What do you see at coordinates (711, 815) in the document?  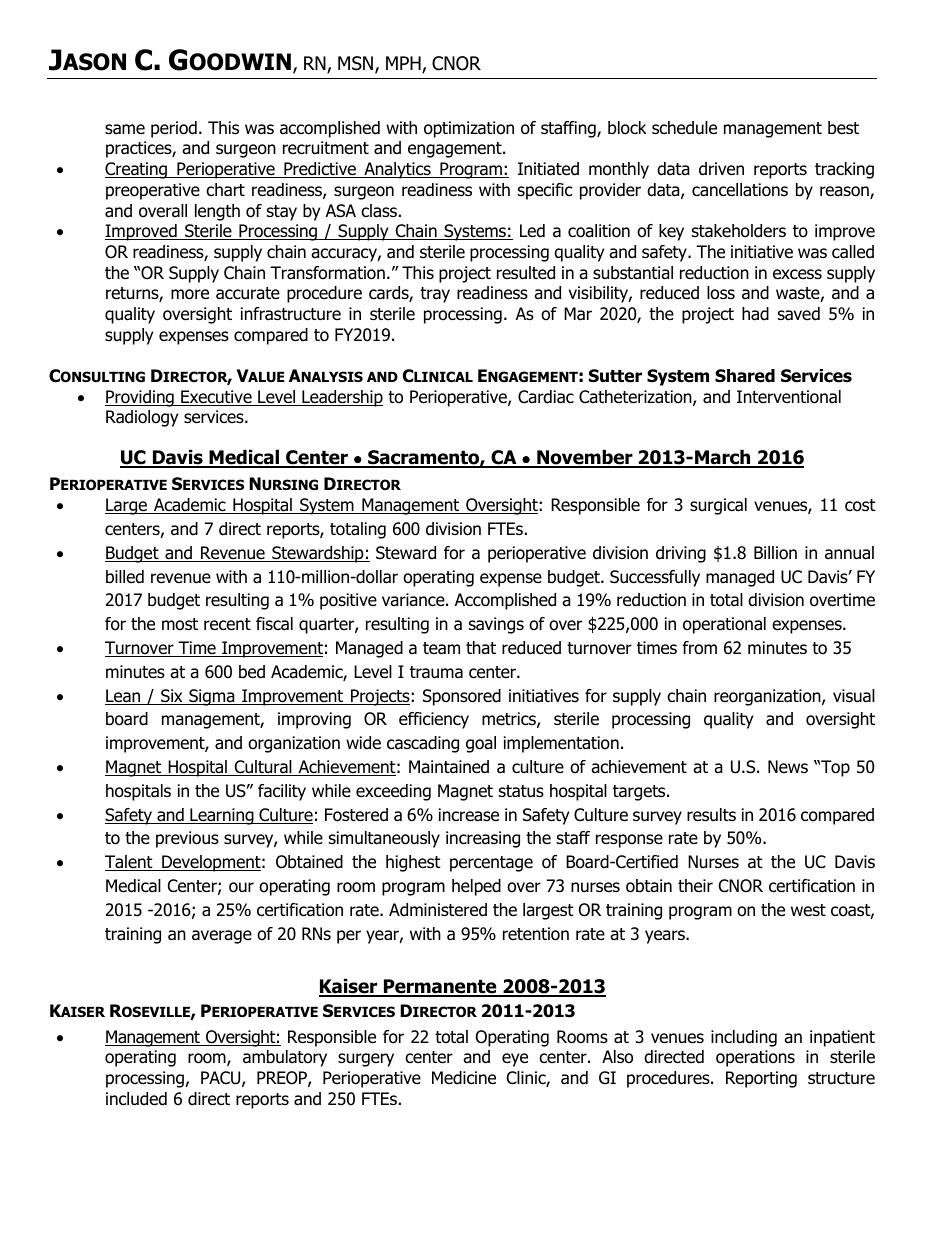 I see `results` at bounding box center [711, 815].
